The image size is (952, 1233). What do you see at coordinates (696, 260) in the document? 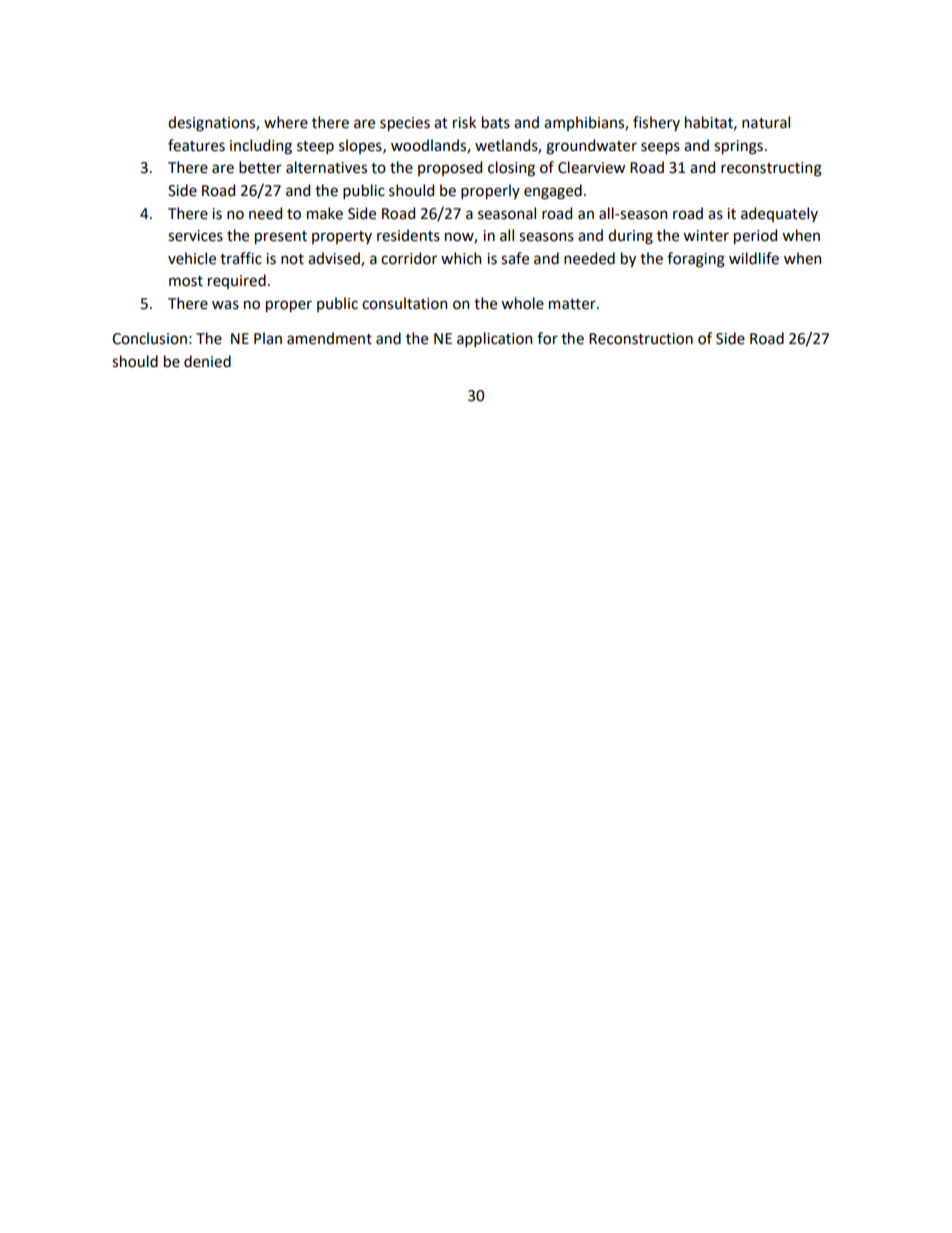
I see `foraging` at bounding box center [696, 260].
